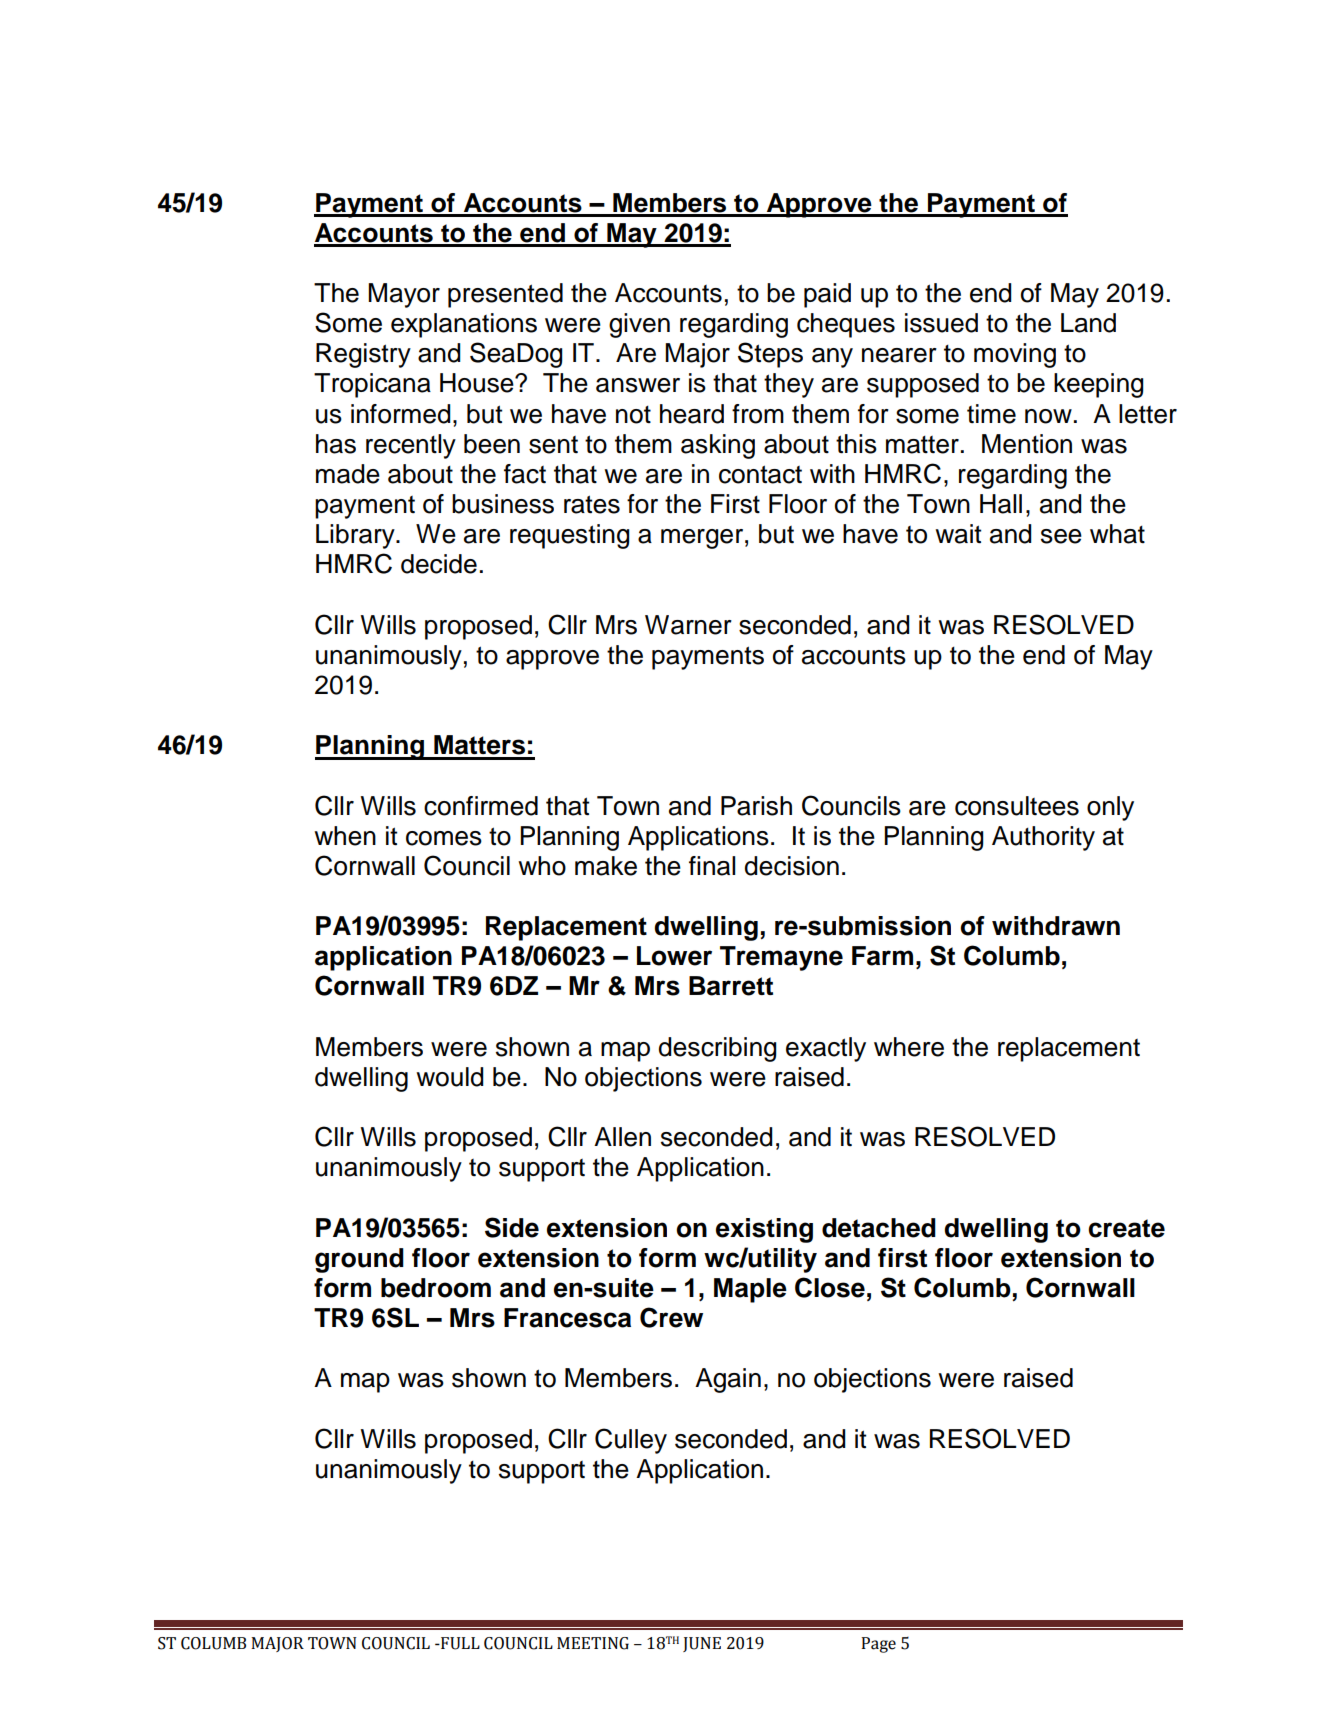 The width and height of the document is (1337, 1730). I want to click on FULL, so click(459, 1643).
